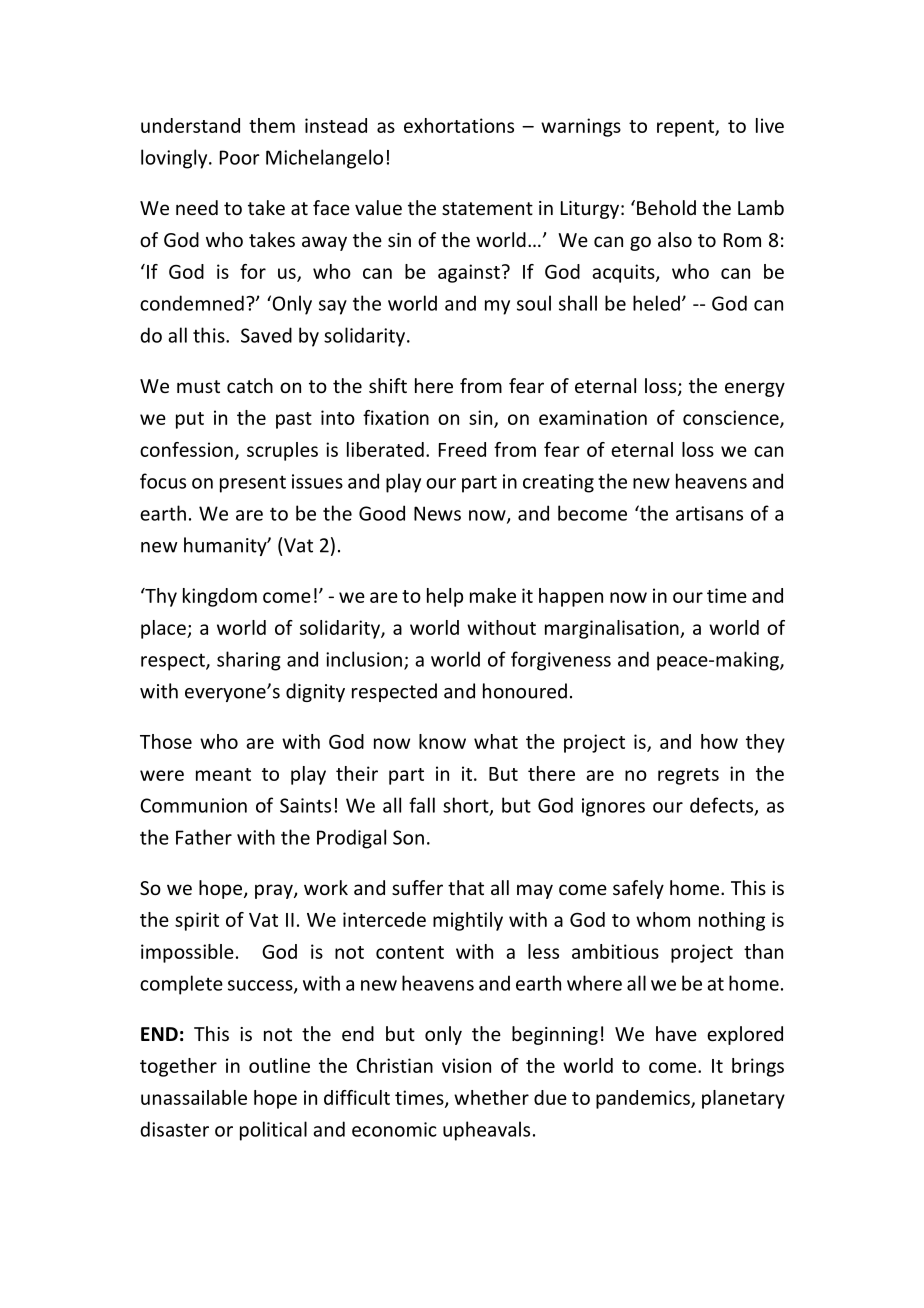 This screenshot has height=1308, width=924. I want to click on marginalisation, so click(613, 629).
